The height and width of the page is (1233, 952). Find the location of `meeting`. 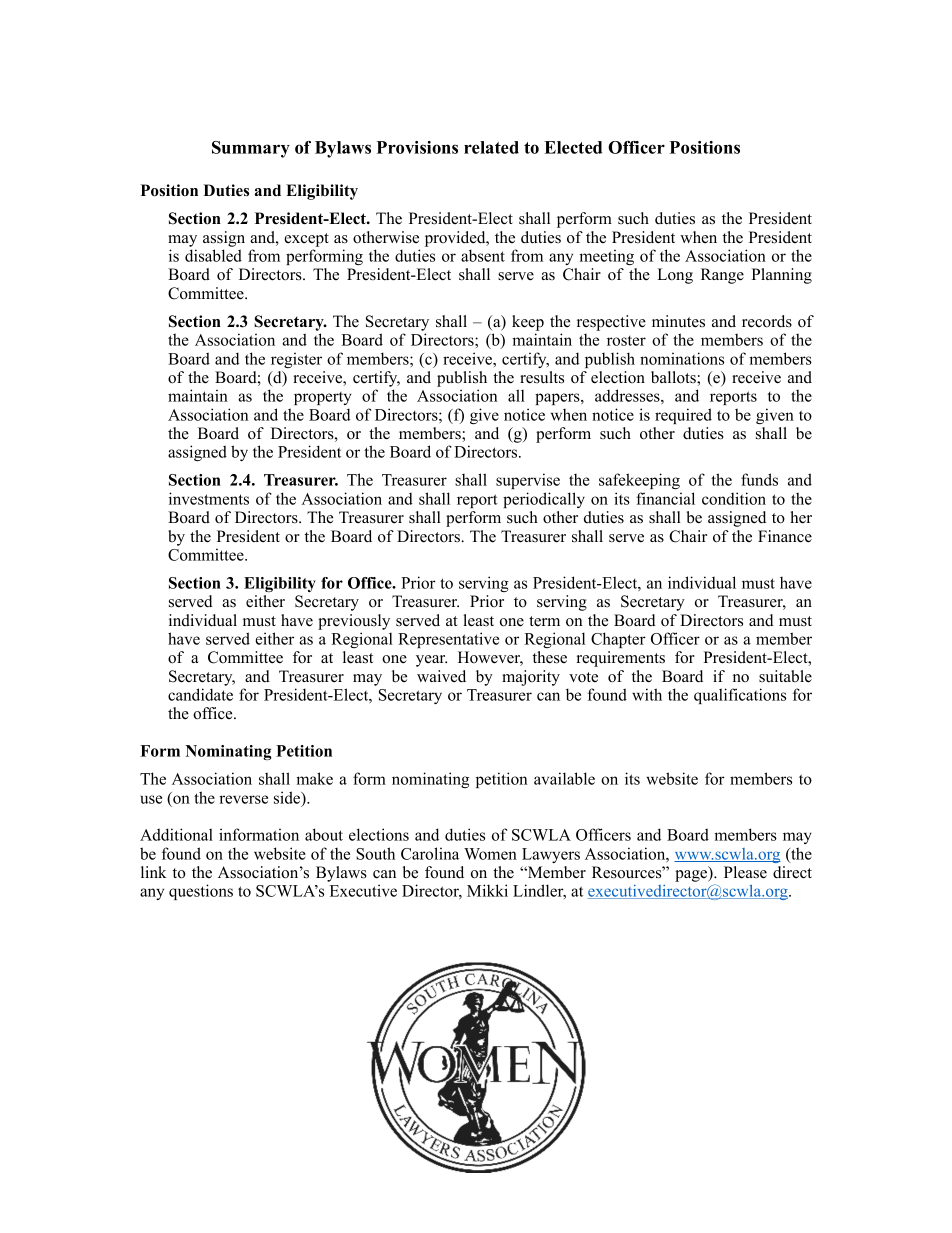

meeting is located at coordinates (606, 257).
